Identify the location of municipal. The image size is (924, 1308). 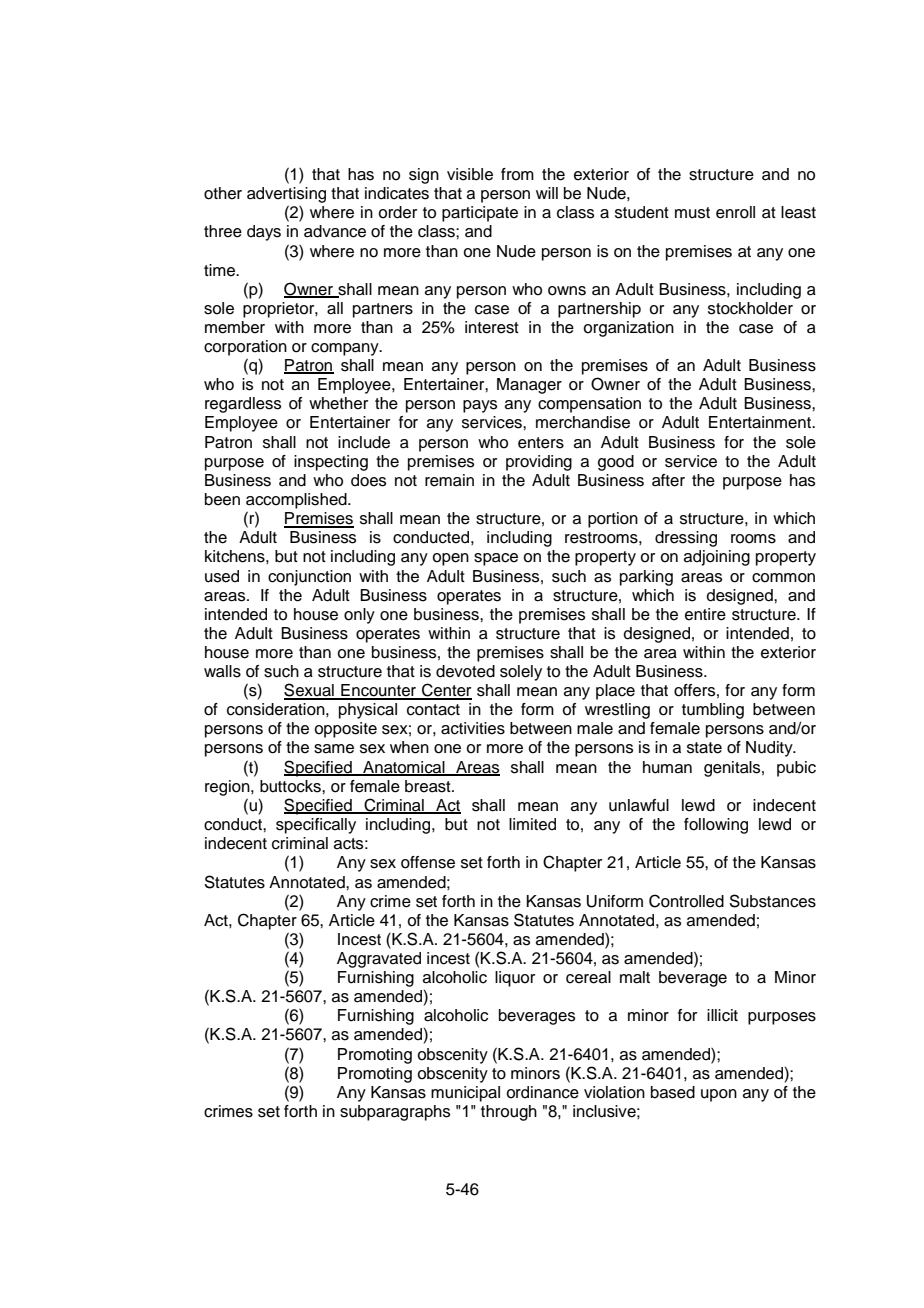
(465, 1094).
